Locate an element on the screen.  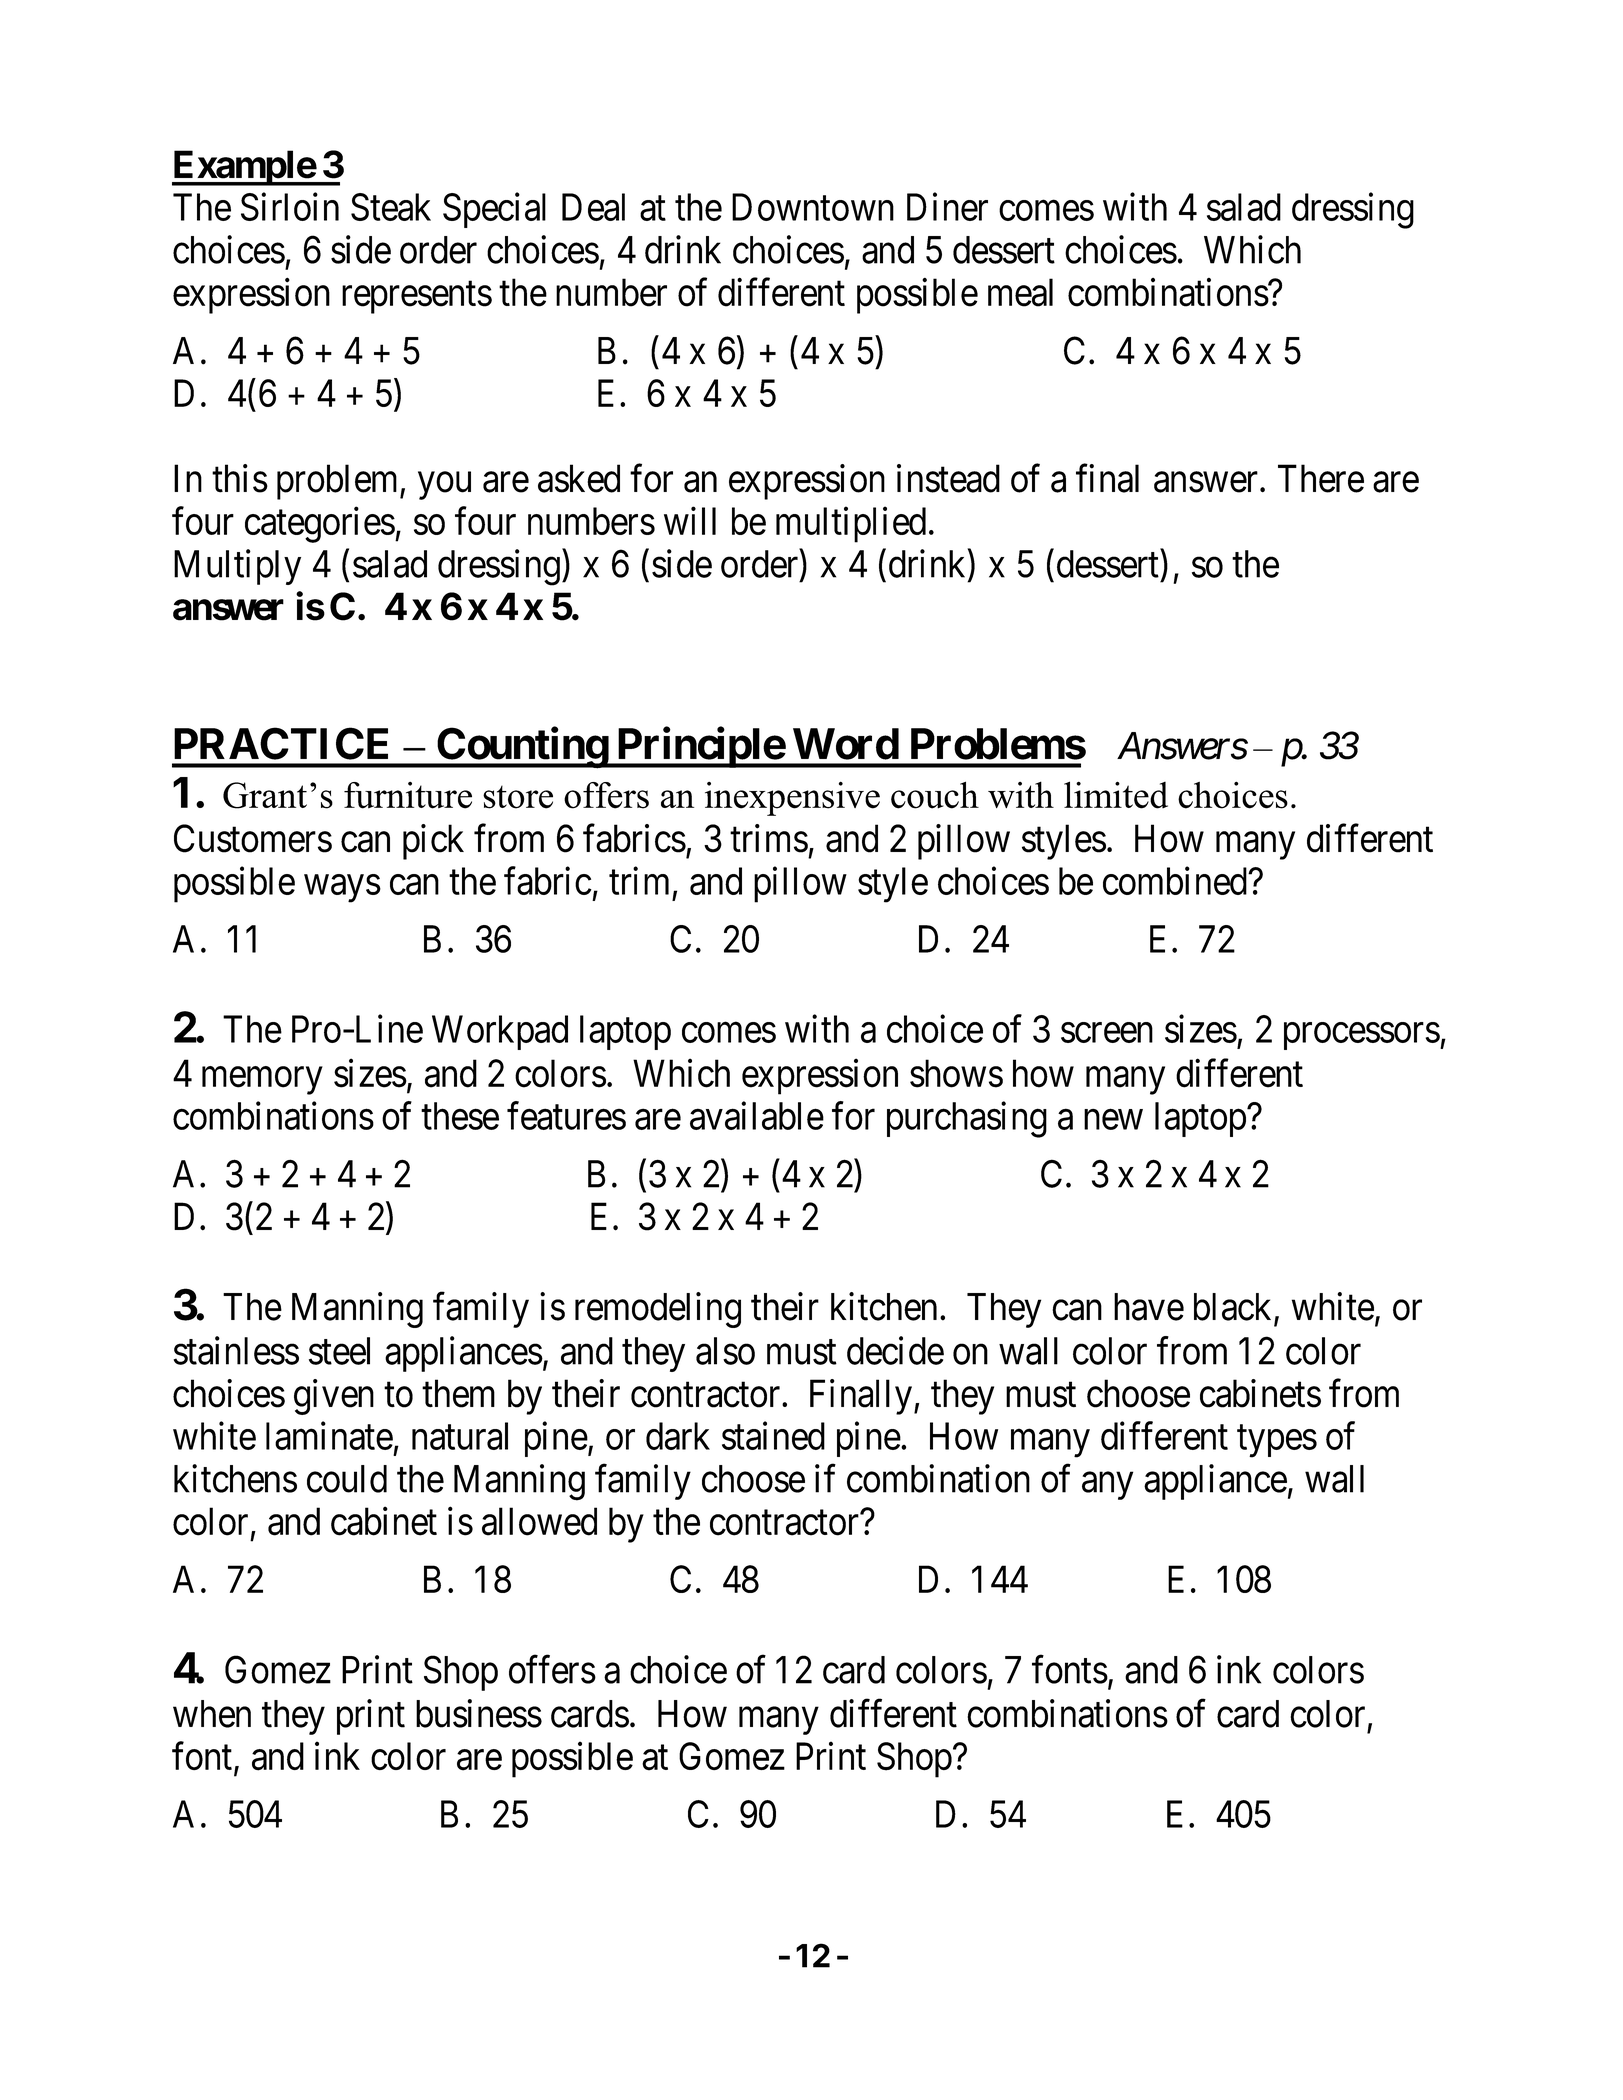
memory is located at coordinates (262, 1081).
